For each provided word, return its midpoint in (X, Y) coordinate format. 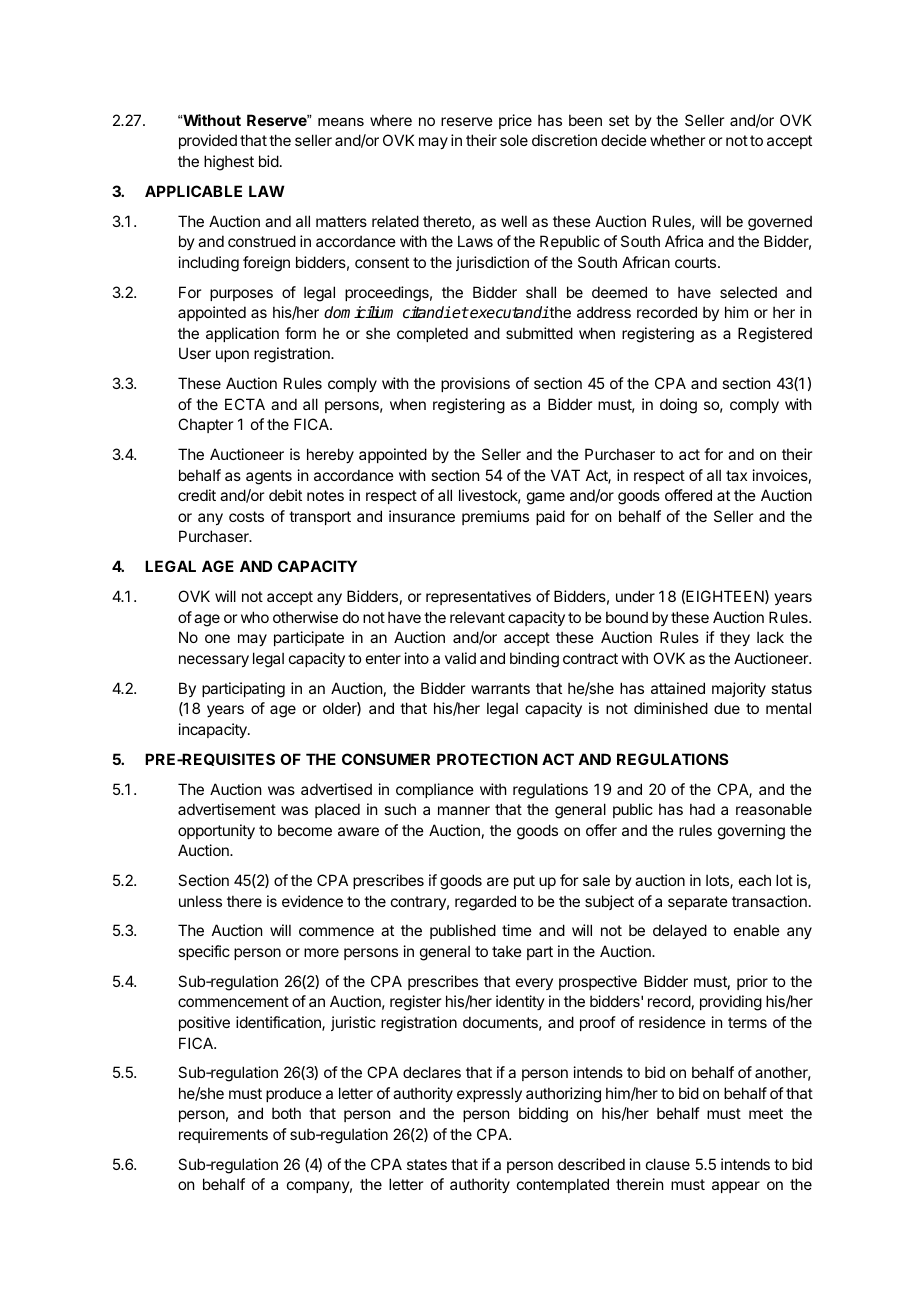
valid (460, 658)
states (427, 1164)
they (735, 638)
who (255, 617)
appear (736, 1187)
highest (229, 163)
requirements (223, 1135)
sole (514, 140)
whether (677, 140)
